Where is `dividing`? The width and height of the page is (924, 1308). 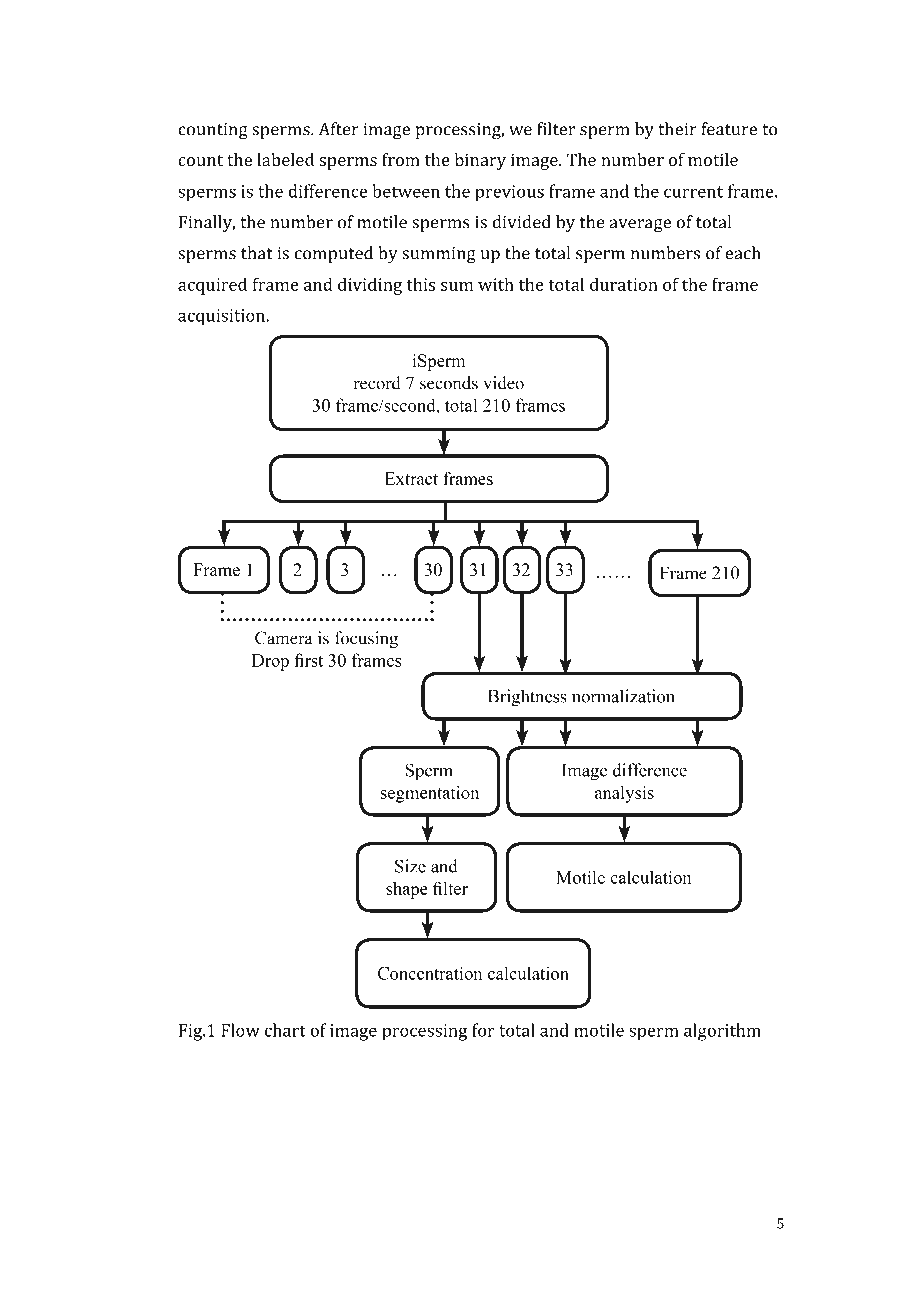
dividing is located at coordinates (370, 286).
